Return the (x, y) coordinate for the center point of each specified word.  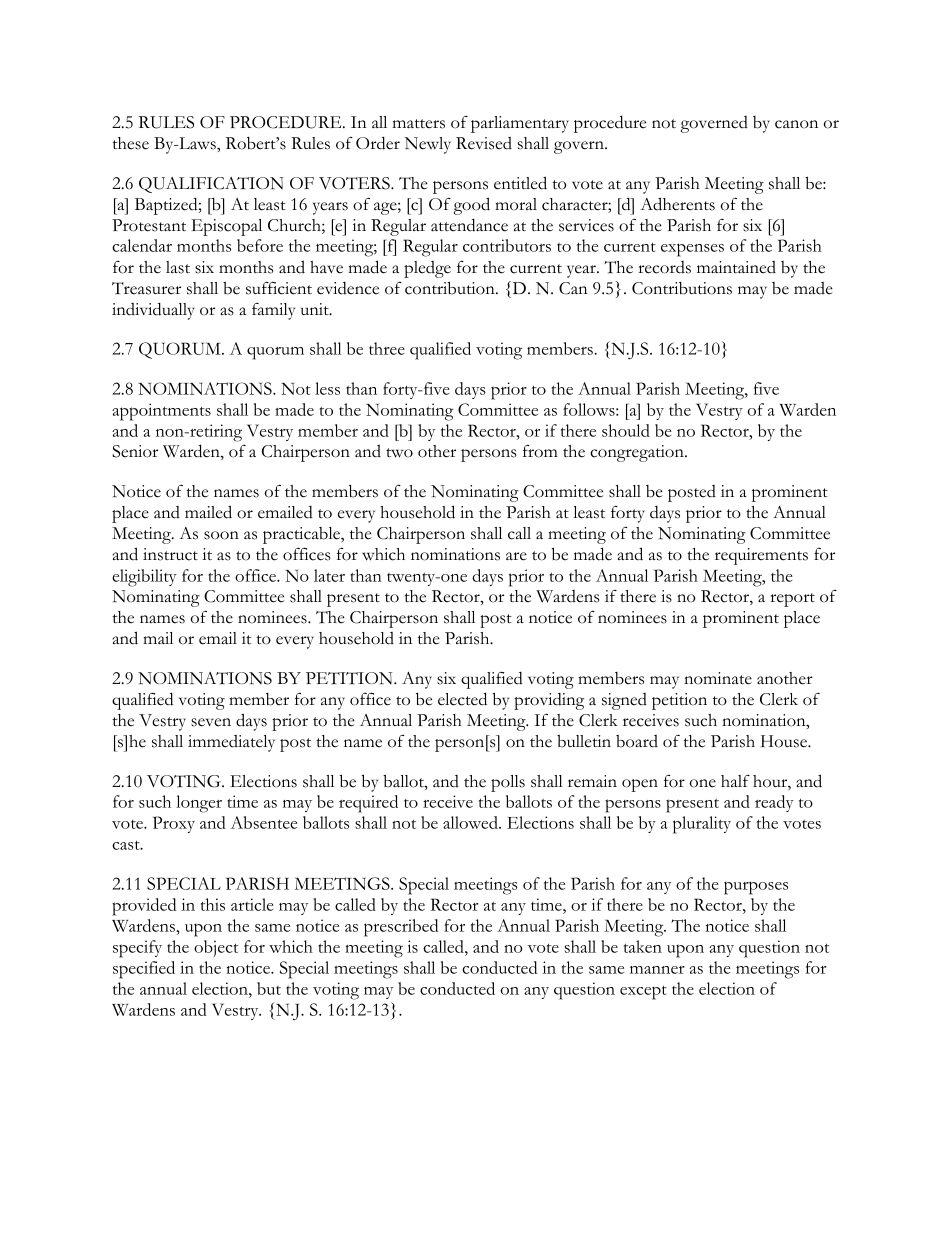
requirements (761, 556)
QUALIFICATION (211, 185)
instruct (170, 554)
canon (796, 124)
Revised (484, 143)
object (216, 948)
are (516, 556)
